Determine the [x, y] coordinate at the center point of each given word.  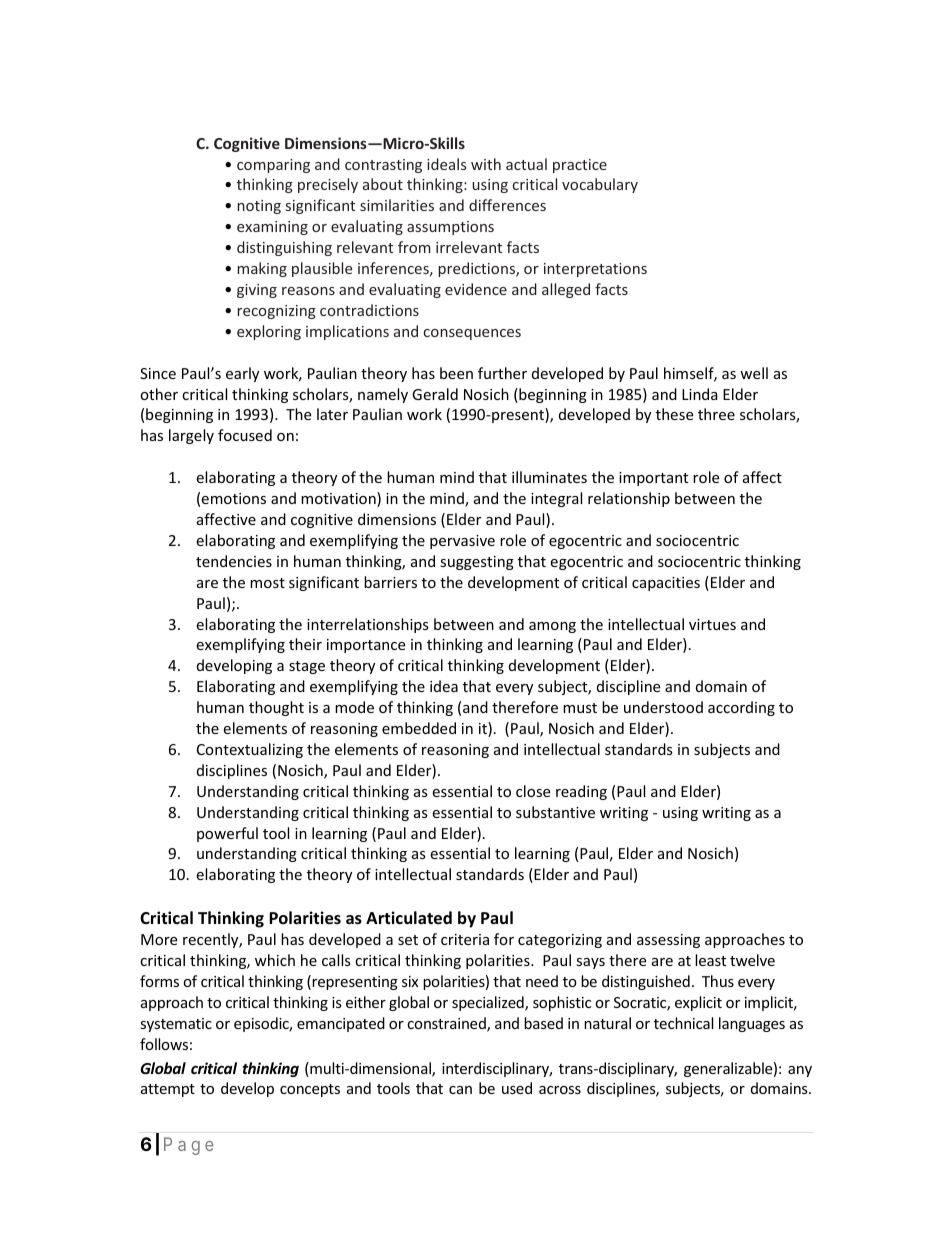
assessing [668, 941]
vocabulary [600, 185]
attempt [168, 1090]
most [267, 583]
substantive [555, 812]
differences [507, 205]
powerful [227, 834]
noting [259, 207]
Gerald [435, 394]
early [242, 374]
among [552, 627]
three [716, 414]
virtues [712, 624]
